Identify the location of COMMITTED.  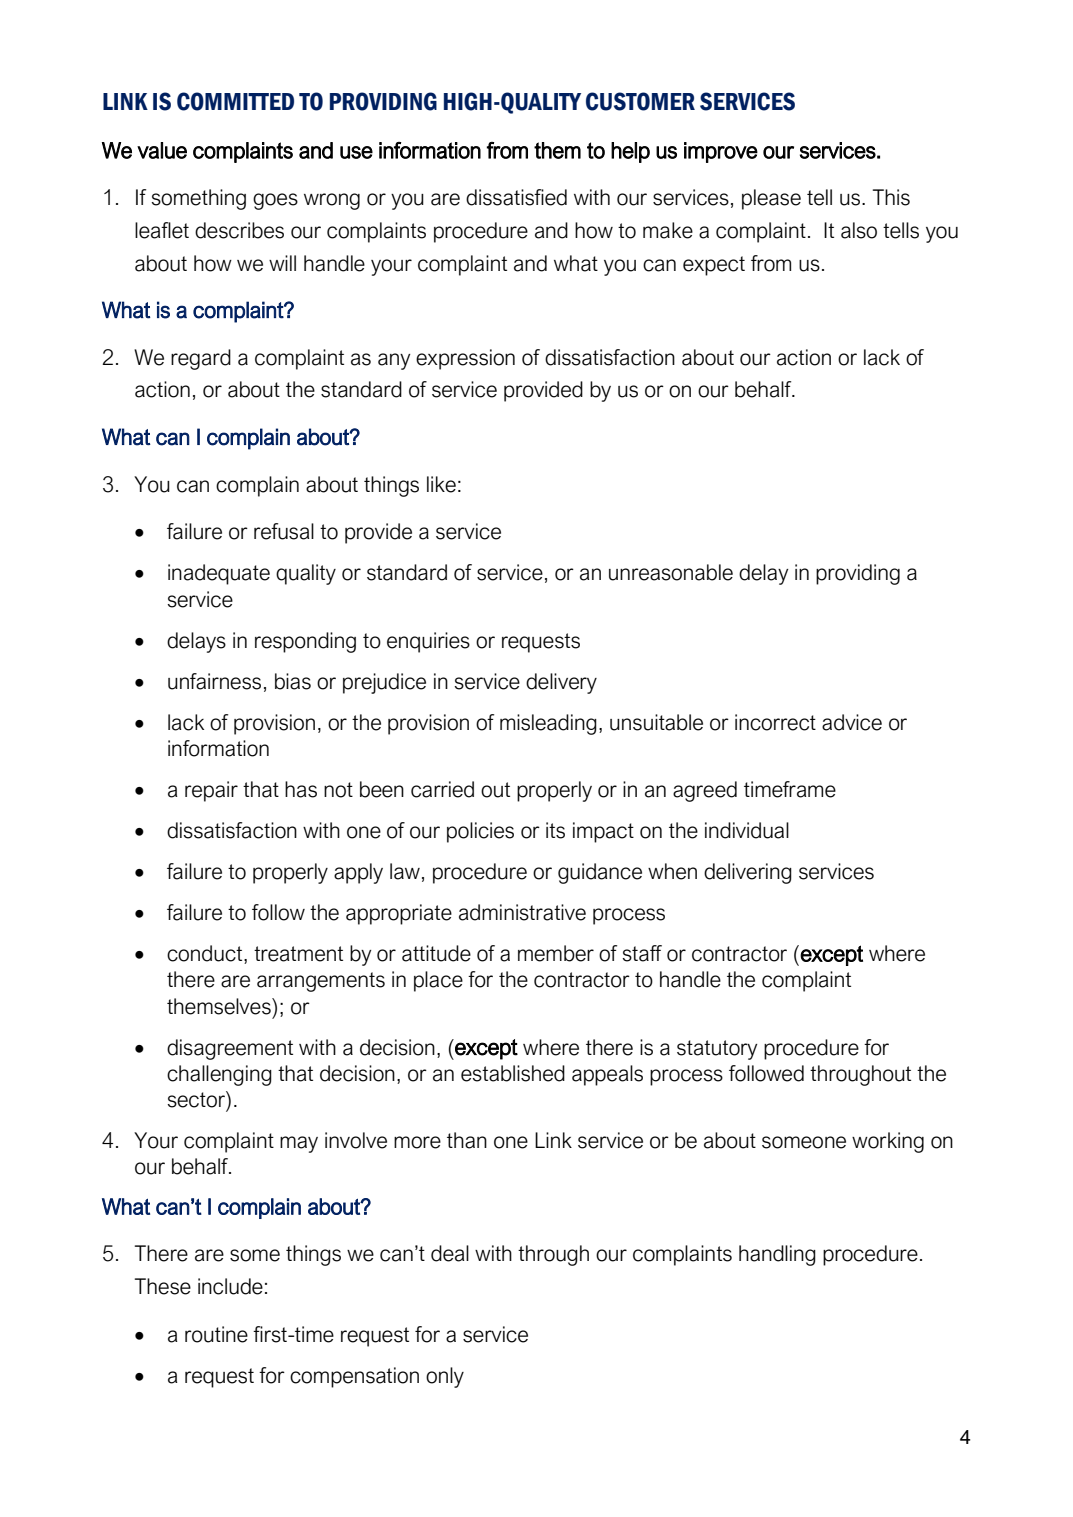
(235, 101).
